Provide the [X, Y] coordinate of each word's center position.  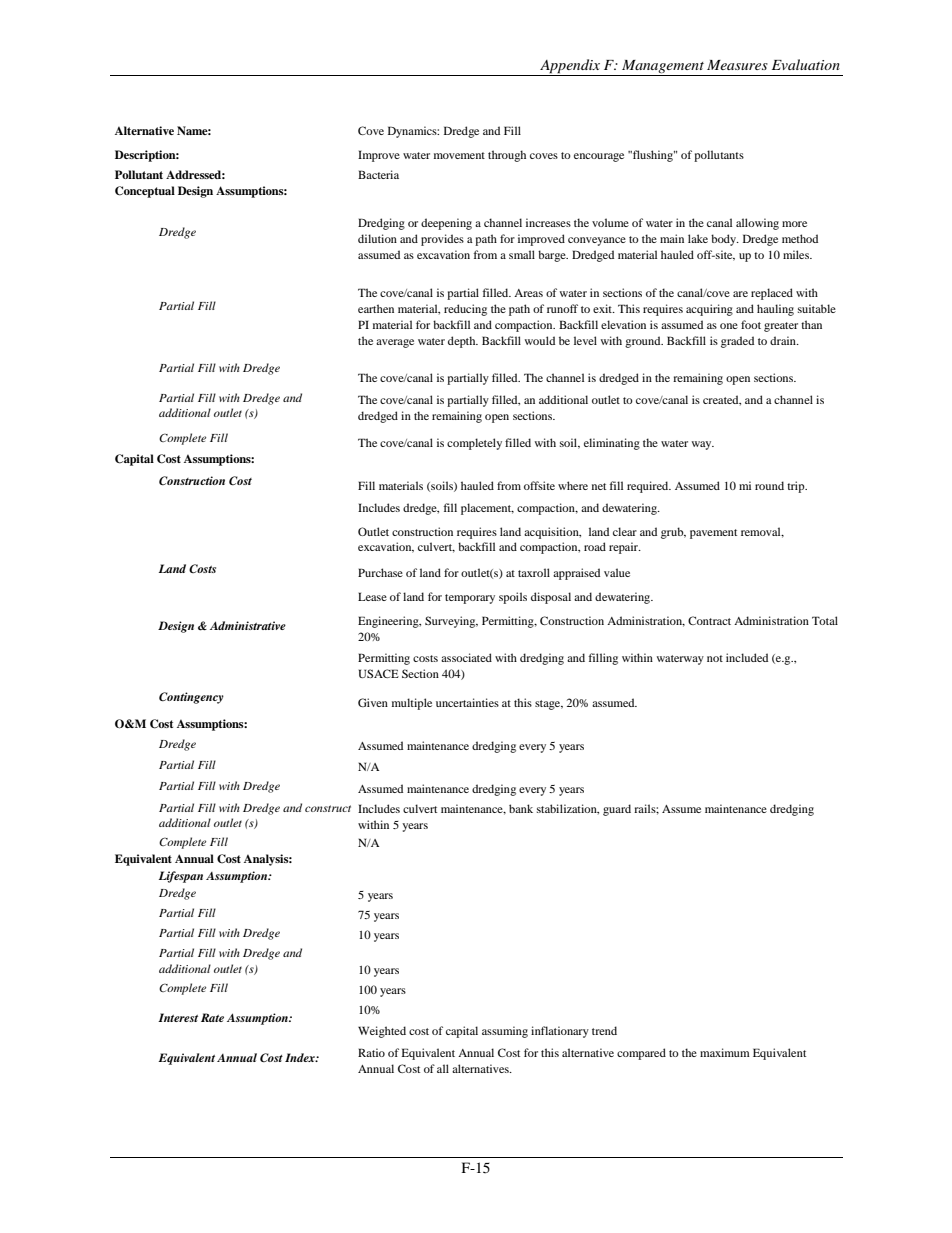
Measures [737, 65]
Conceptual [145, 192]
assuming [505, 1032]
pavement [713, 534]
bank [521, 808]
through [507, 156]
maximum [725, 1052]
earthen [376, 308]
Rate [212, 1017]
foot [751, 324]
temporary [470, 599]
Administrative [248, 625]
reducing [465, 310]
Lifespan [181, 877]
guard [617, 810]
